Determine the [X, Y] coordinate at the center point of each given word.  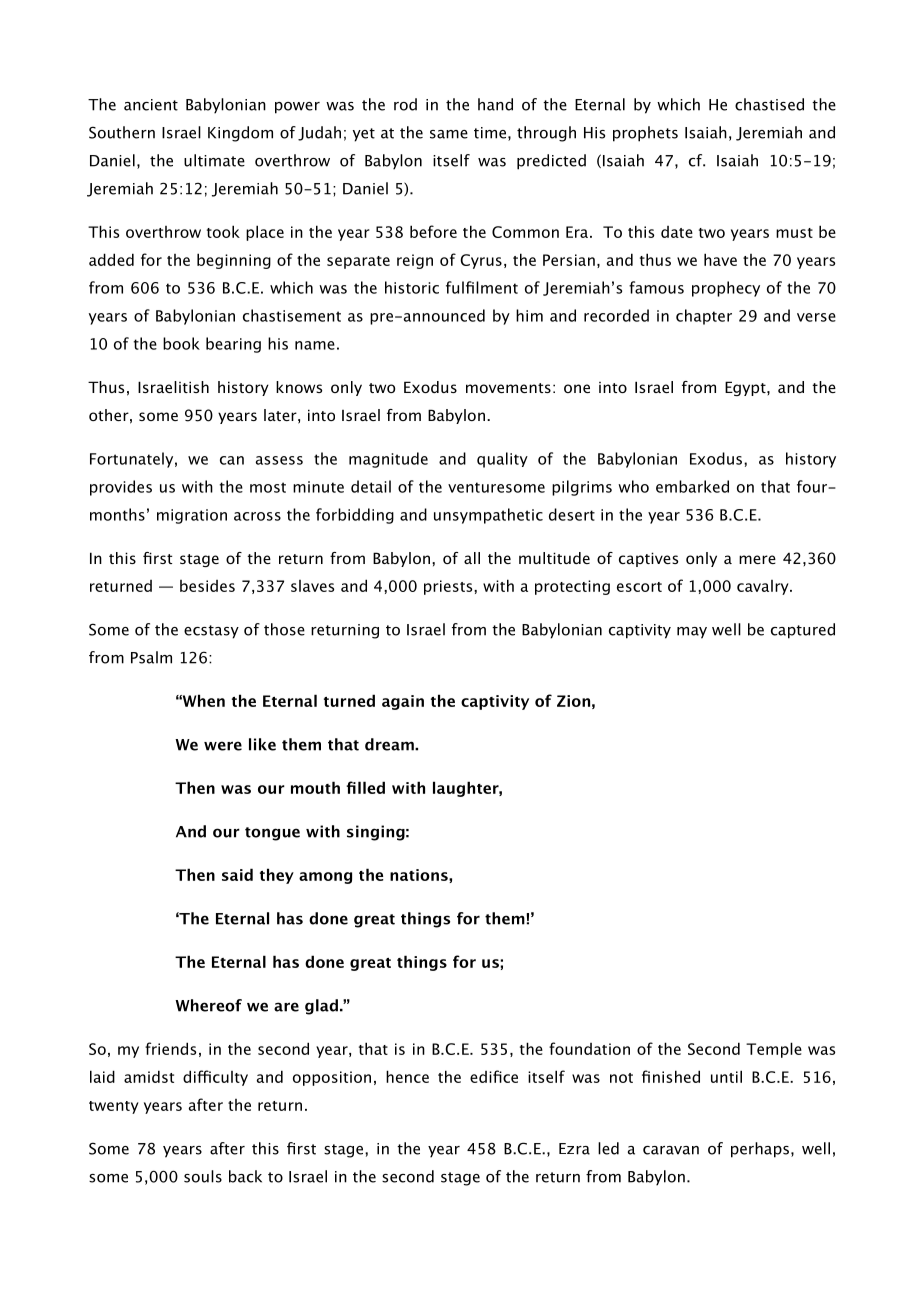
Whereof [208, 1005]
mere [757, 559]
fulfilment [482, 287]
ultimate [214, 160]
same [449, 134]
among [325, 878]
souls [203, 1176]
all [472, 558]
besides [207, 586]
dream [390, 744]
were [223, 746]
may [692, 633]
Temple [774, 1050]
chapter [704, 317]
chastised [769, 104]
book [181, 343]
